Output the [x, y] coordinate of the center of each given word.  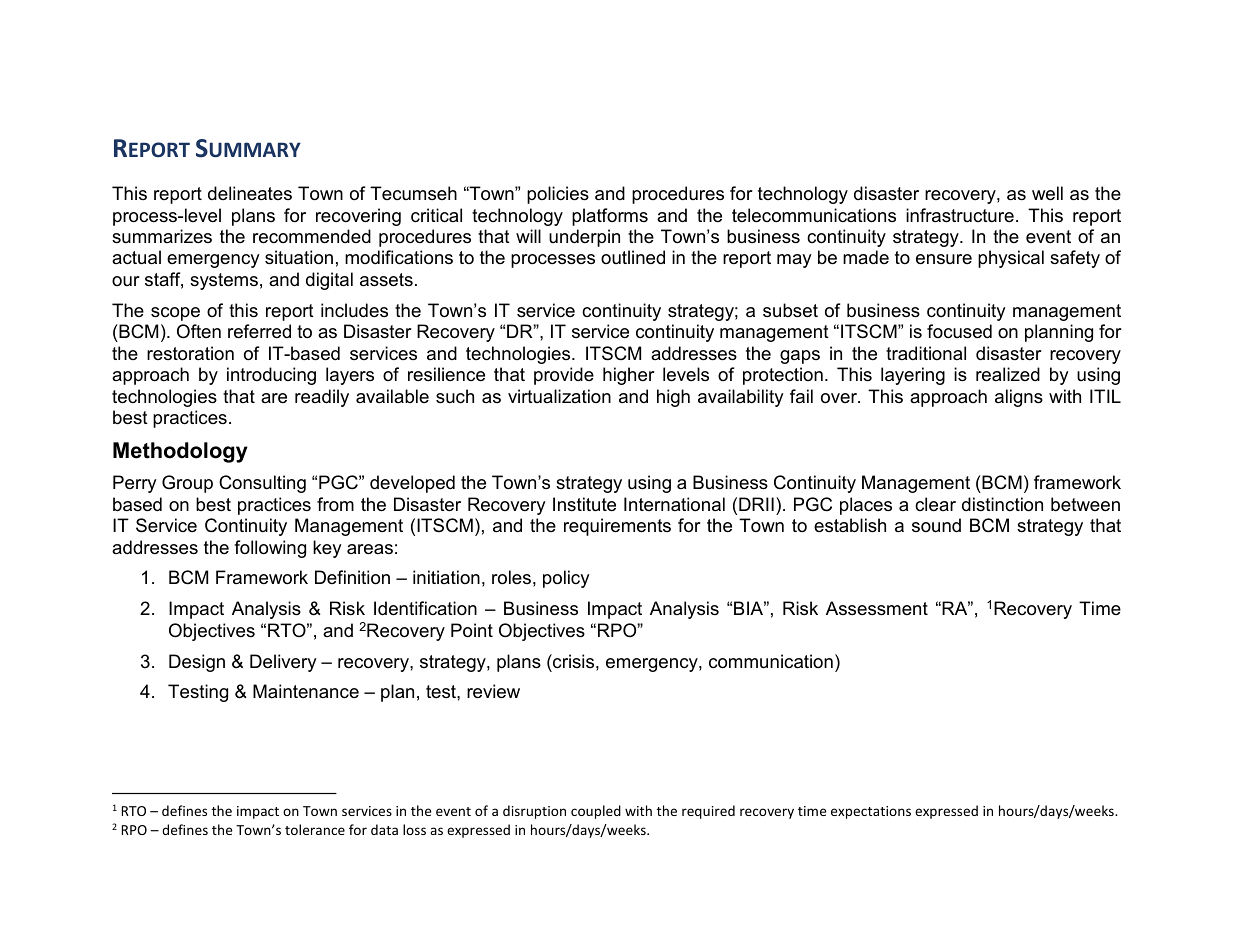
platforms [610, 217]
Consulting [262, 484]
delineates [250, 193]
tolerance [315, 829]
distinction [1002, 504]
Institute [584, 504]
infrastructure [960, 215]
